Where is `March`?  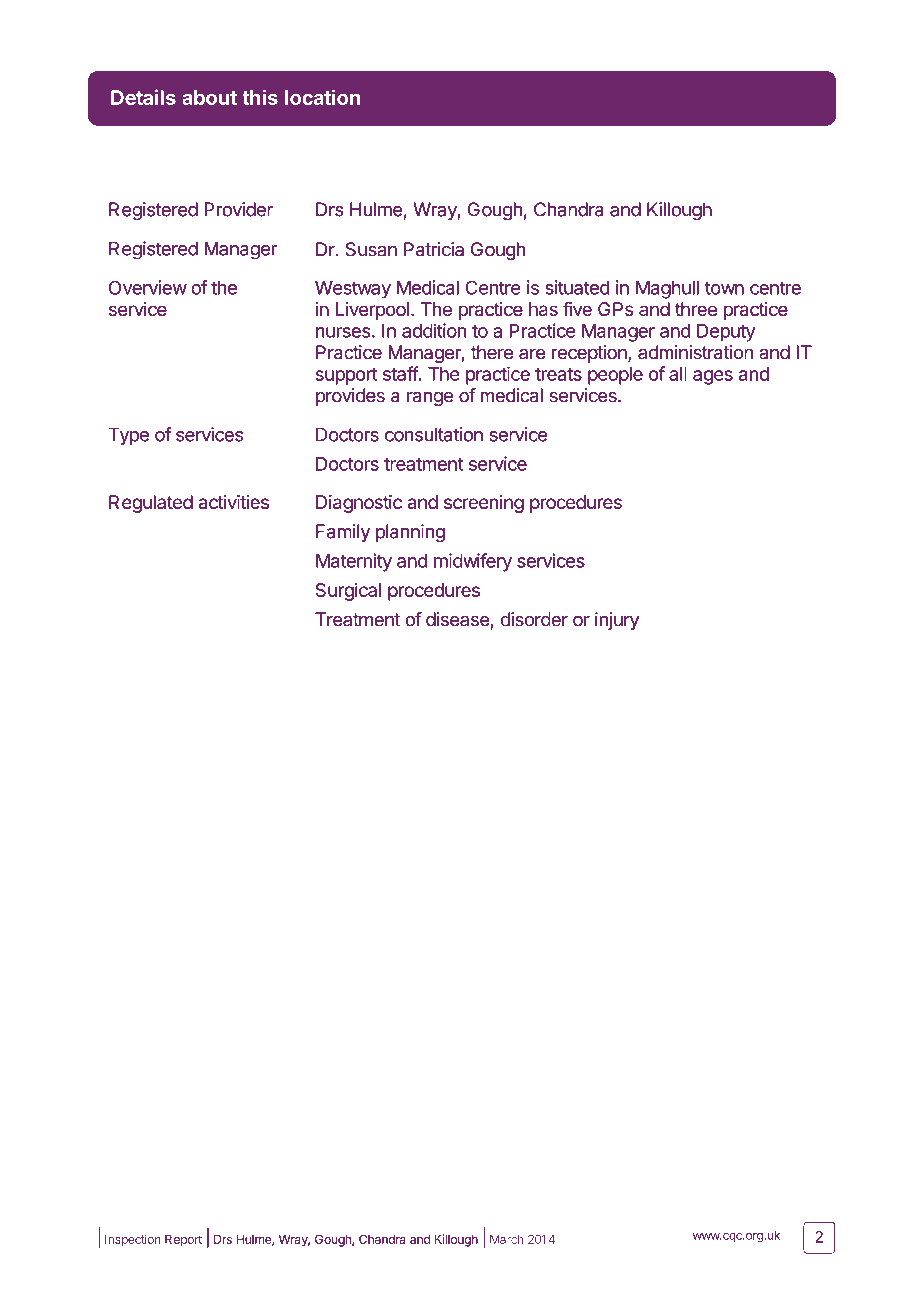 March is located at coordinates (506, 1239).
